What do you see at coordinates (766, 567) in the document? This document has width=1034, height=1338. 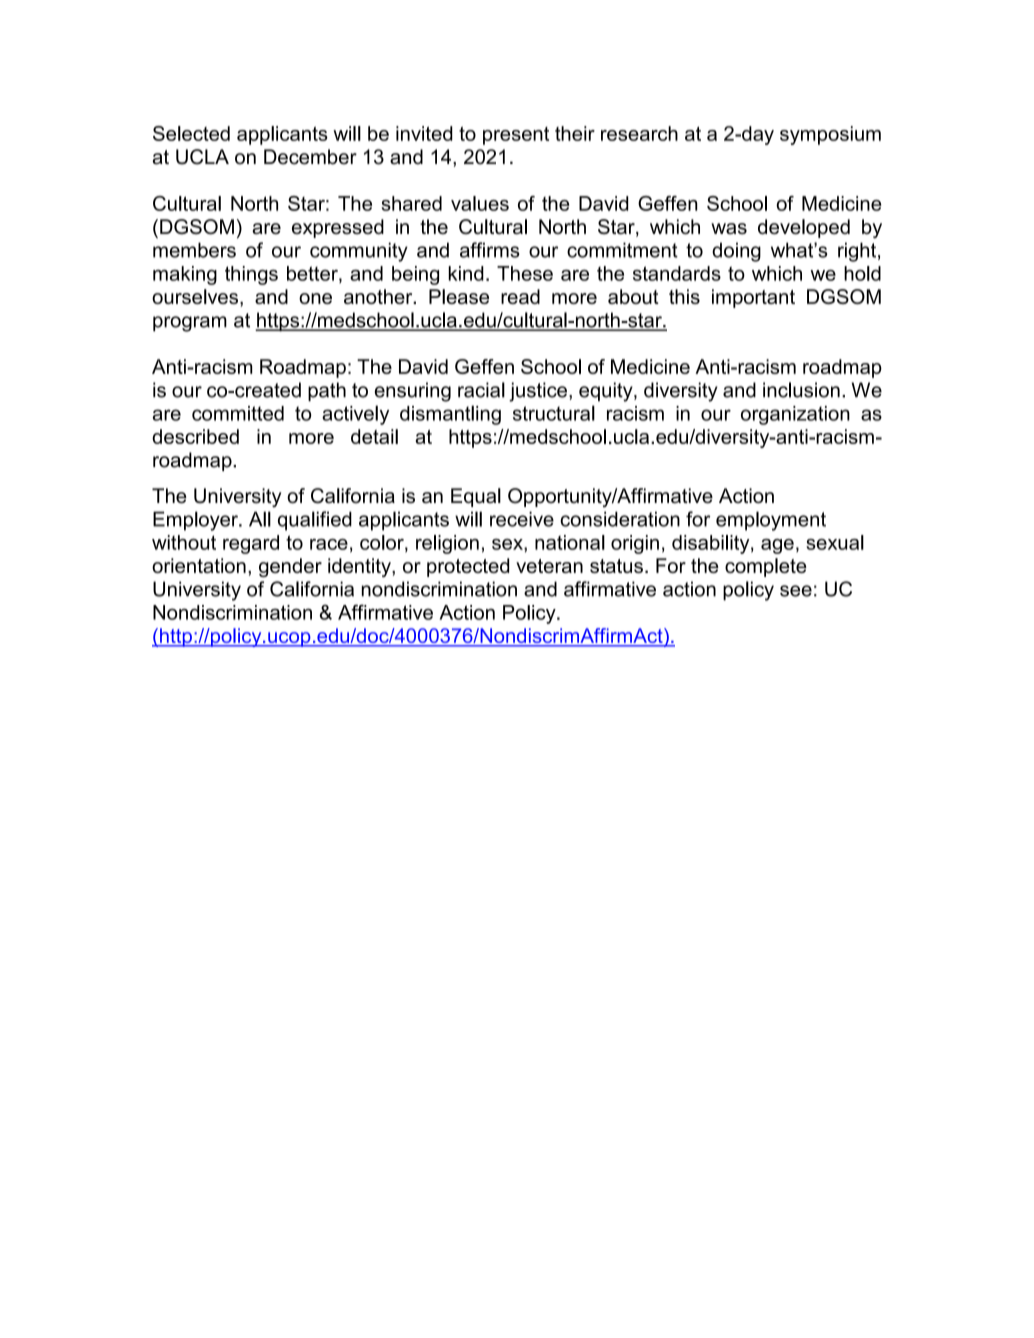 I see `complete` at bounding box center [766, 567].
